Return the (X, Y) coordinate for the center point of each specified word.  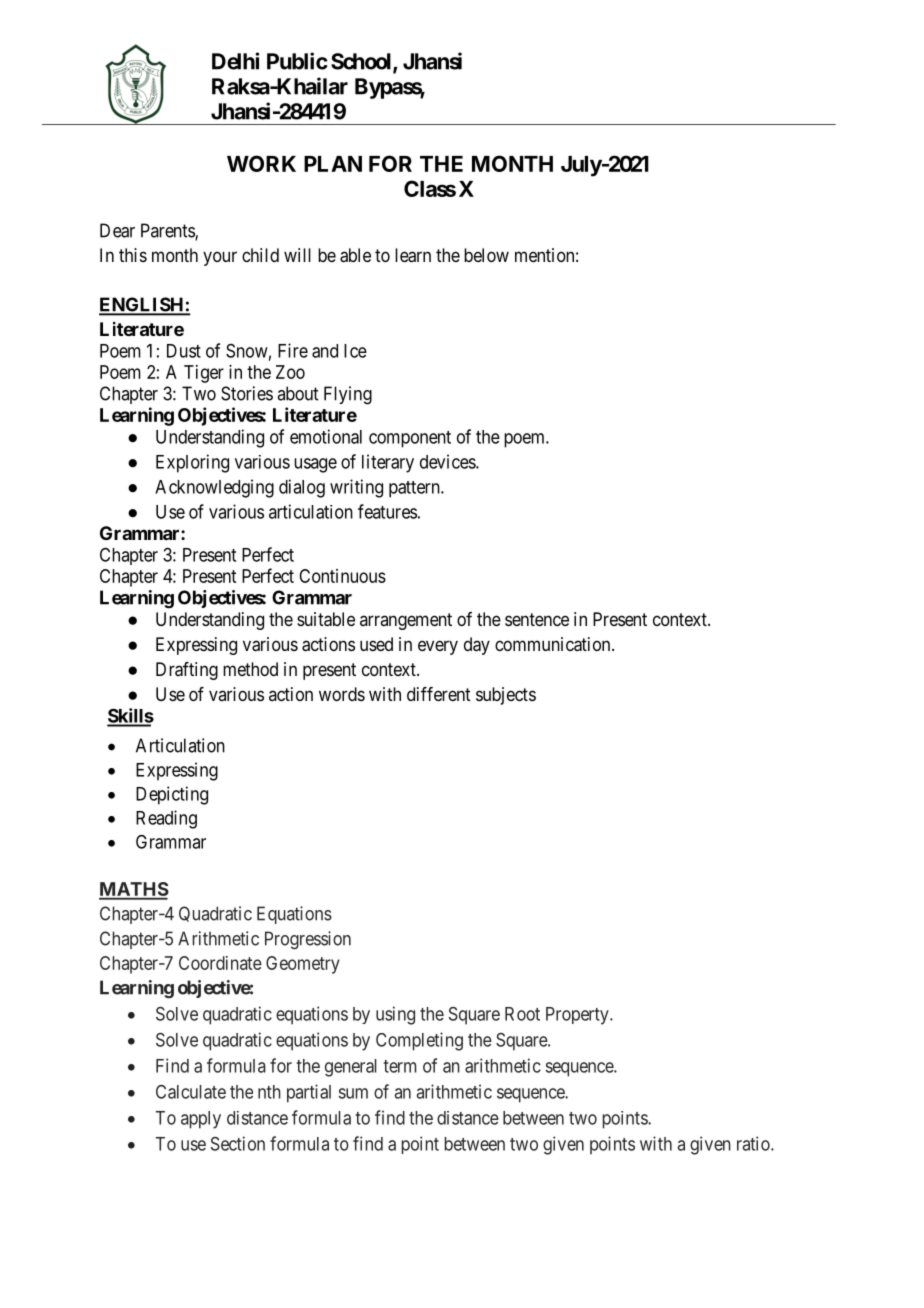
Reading (166, 819)
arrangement (406, 621)
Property (578, 1016)
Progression (308, 940)
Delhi (235, 61)
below (486, 255)
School (362, 62)
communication (554, 644)
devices (448, 461)
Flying (348, 395)
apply (201, 1120)
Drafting (187, 671)
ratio (754, 1143)
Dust (184, 351)
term (399, 1066)
